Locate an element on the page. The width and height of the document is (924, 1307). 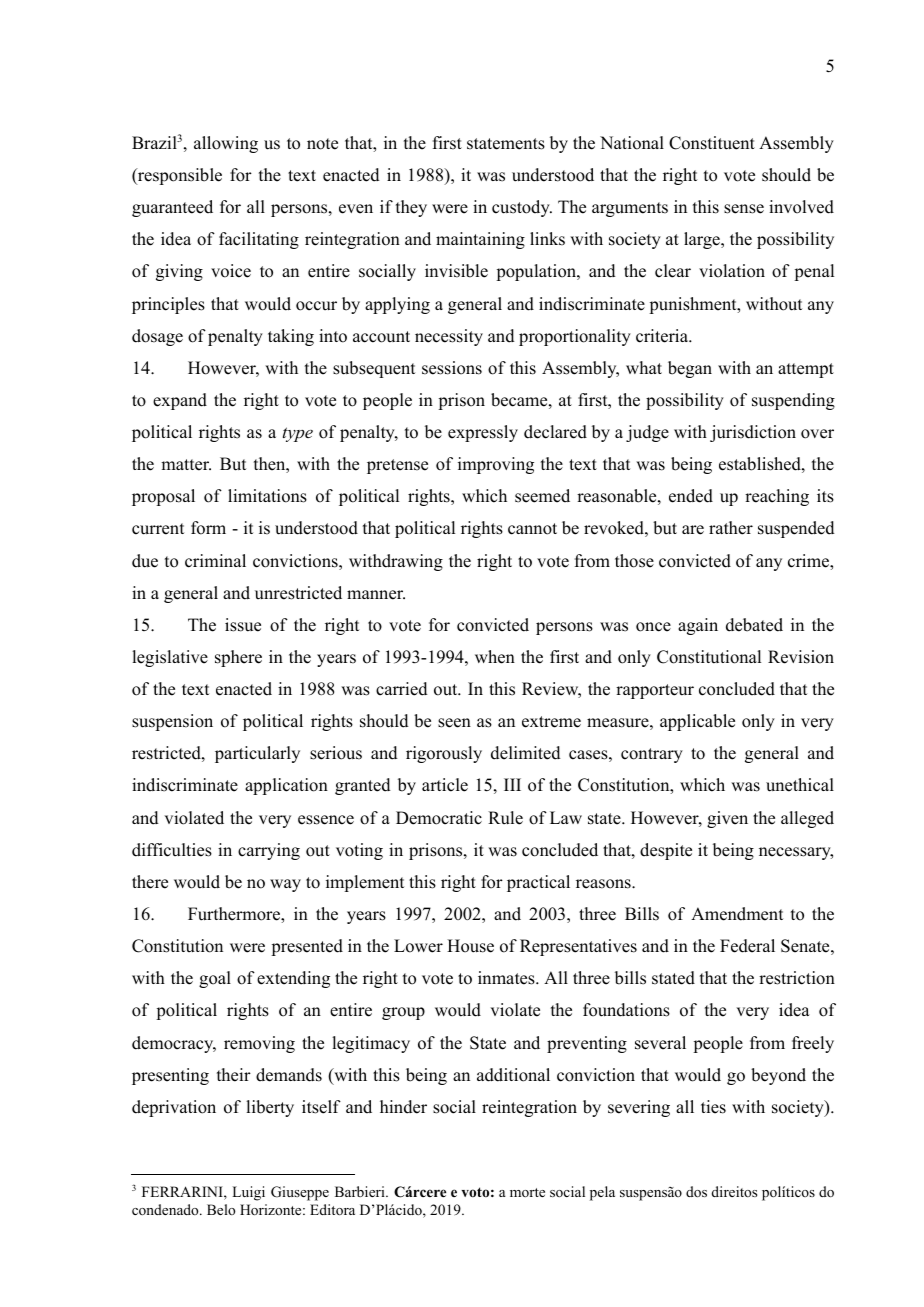
custody is located at coordinates (522, 208).
